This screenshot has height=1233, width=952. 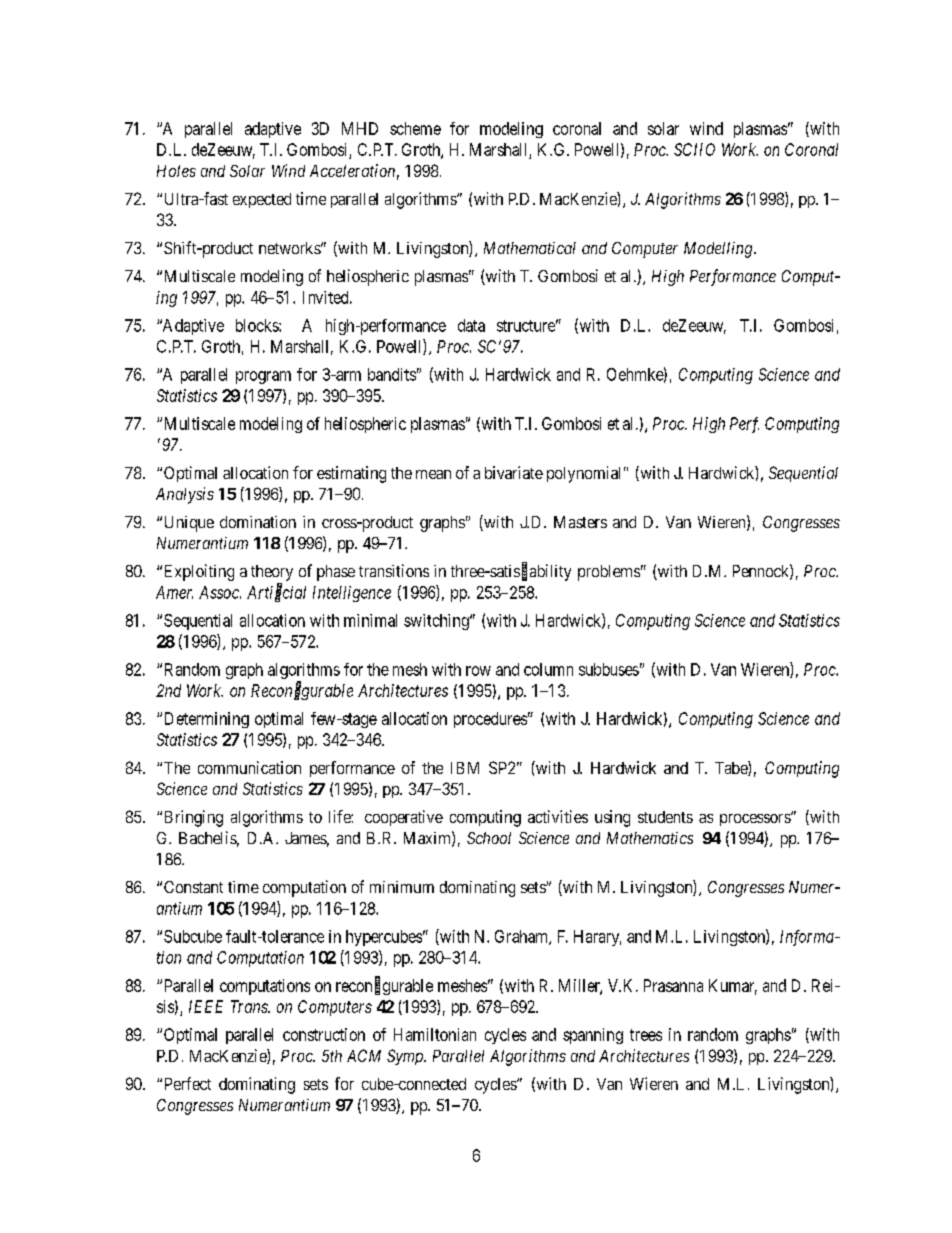 I want to click on Masters, so click(x=580, y=522).
